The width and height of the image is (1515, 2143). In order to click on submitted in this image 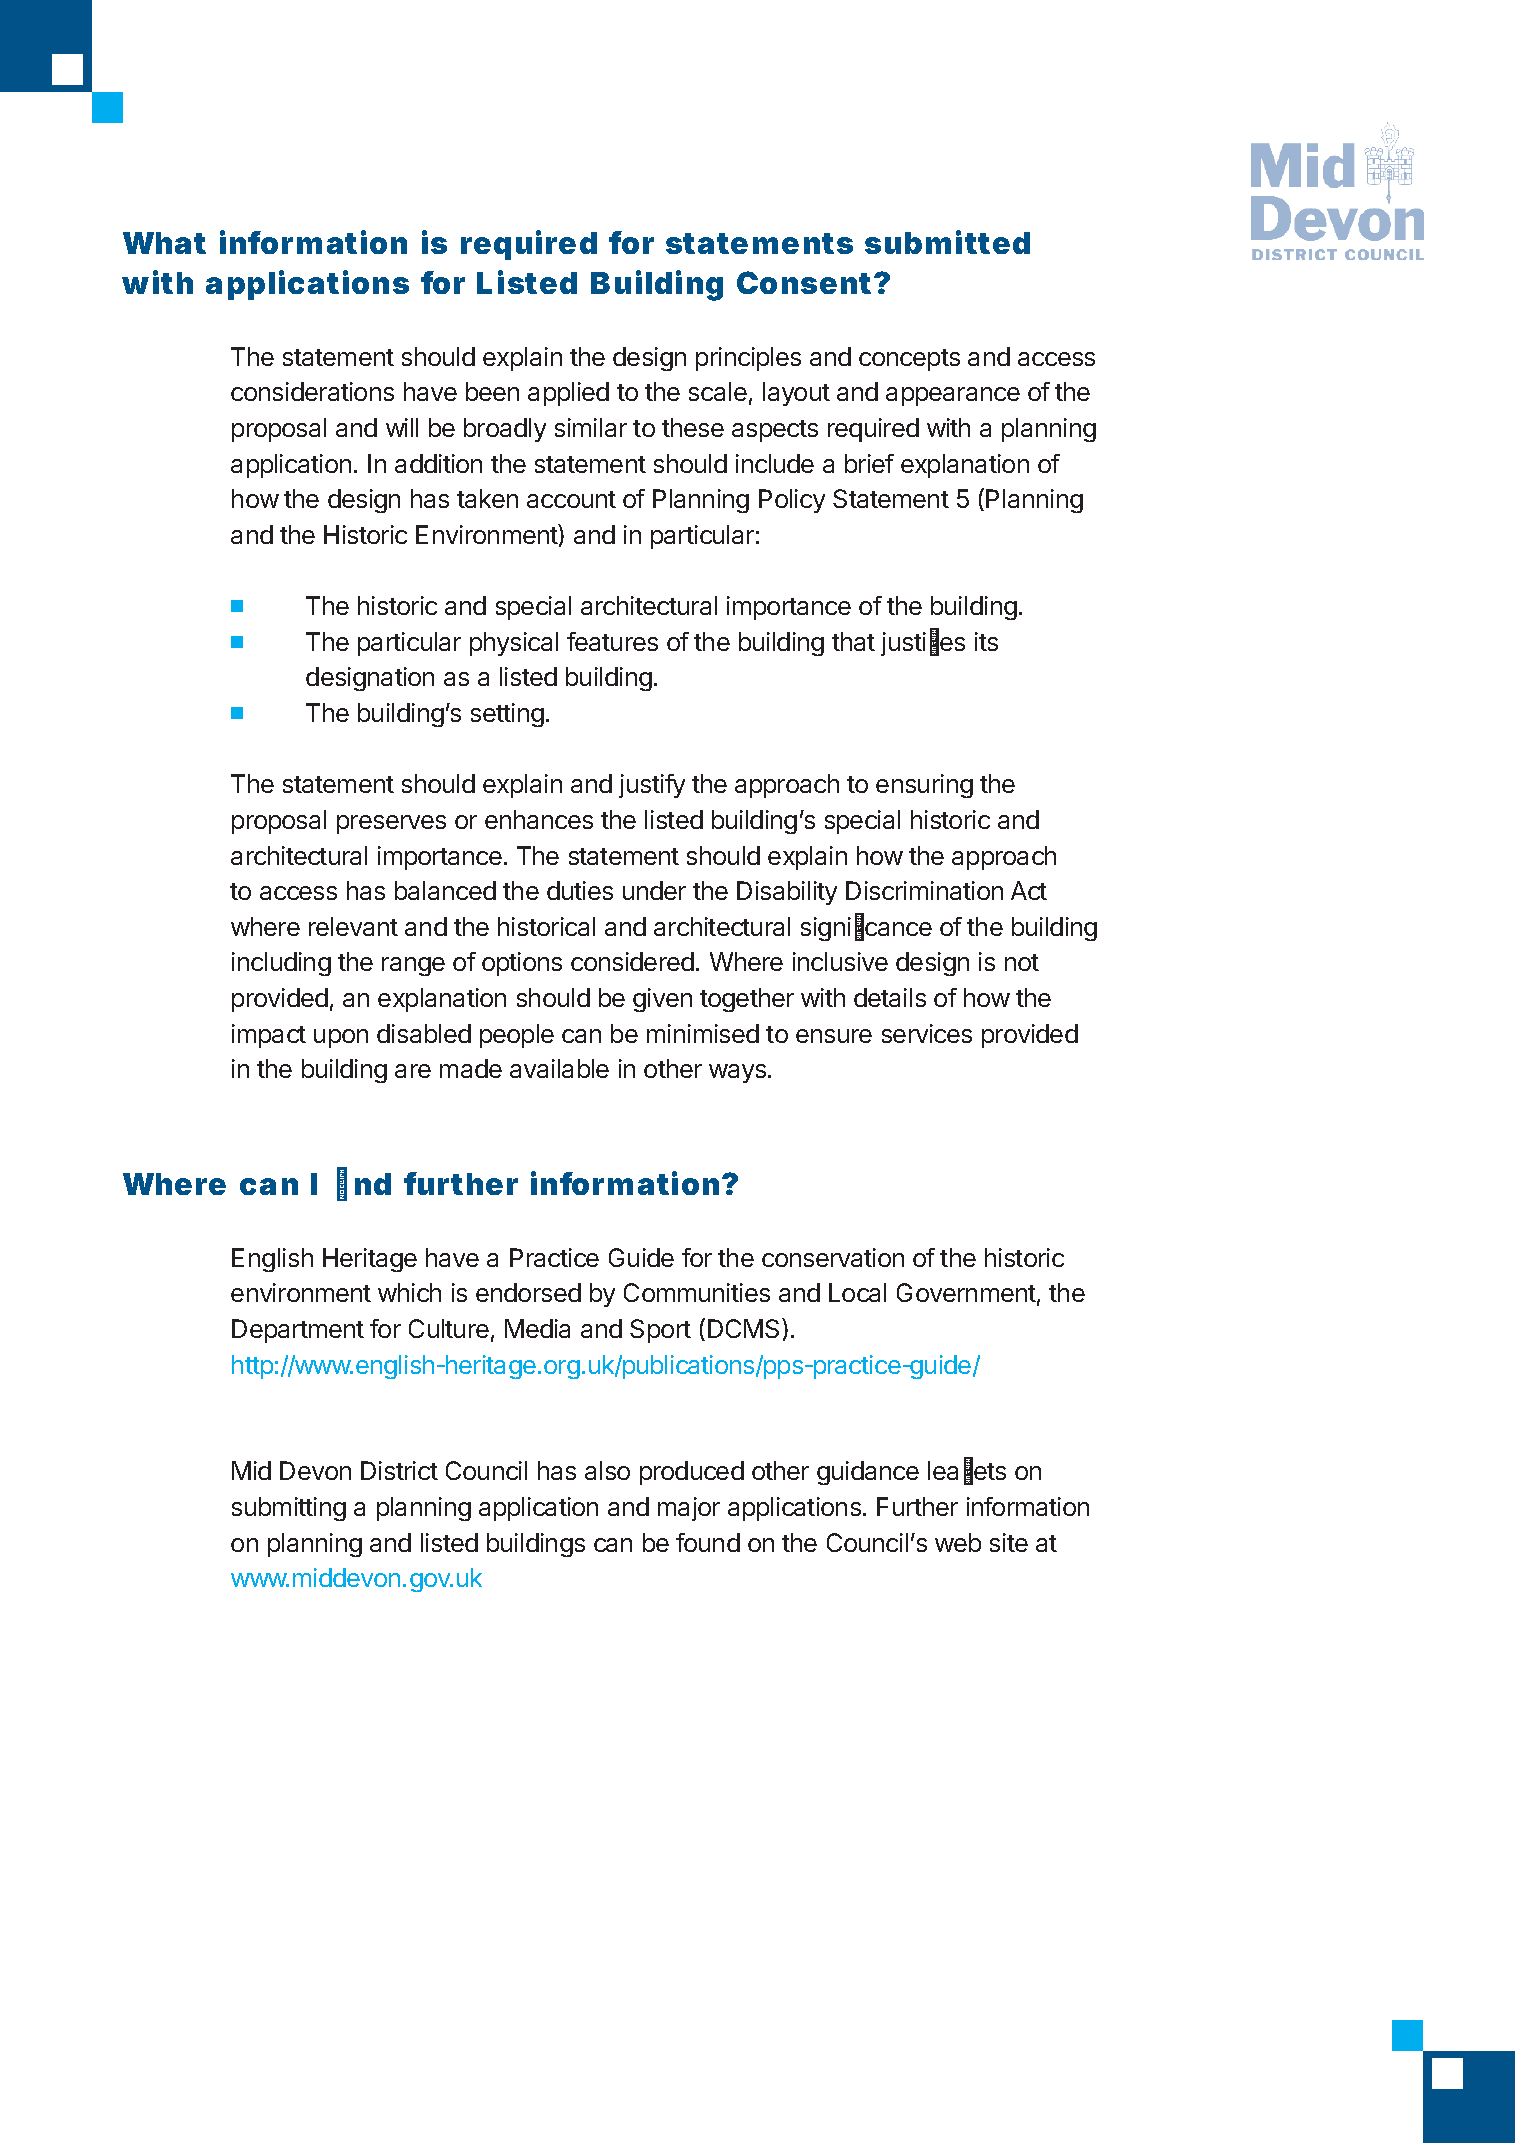, I will do `click(947, 242)`.
